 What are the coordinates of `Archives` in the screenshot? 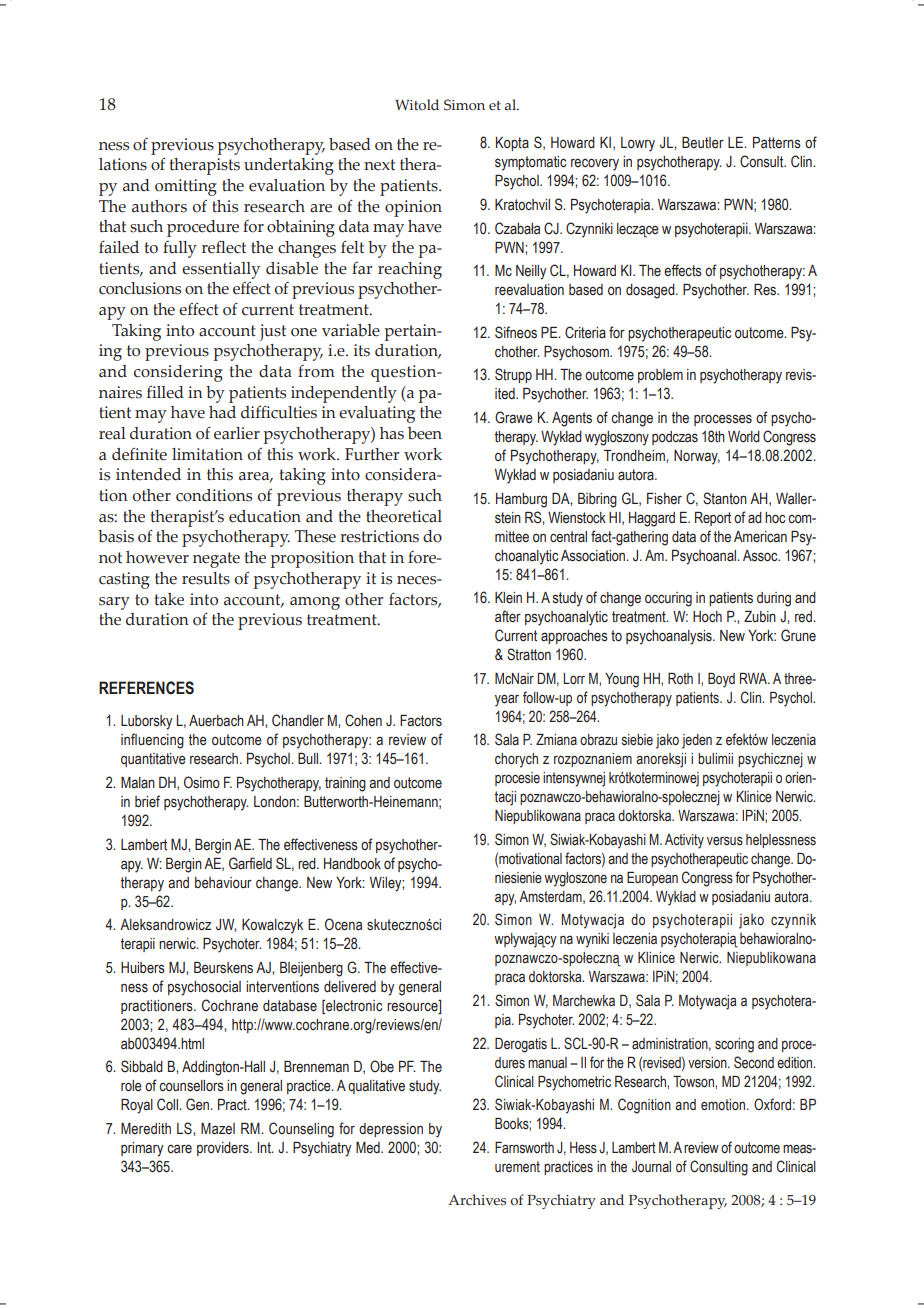 It's located at (477, 1200).
